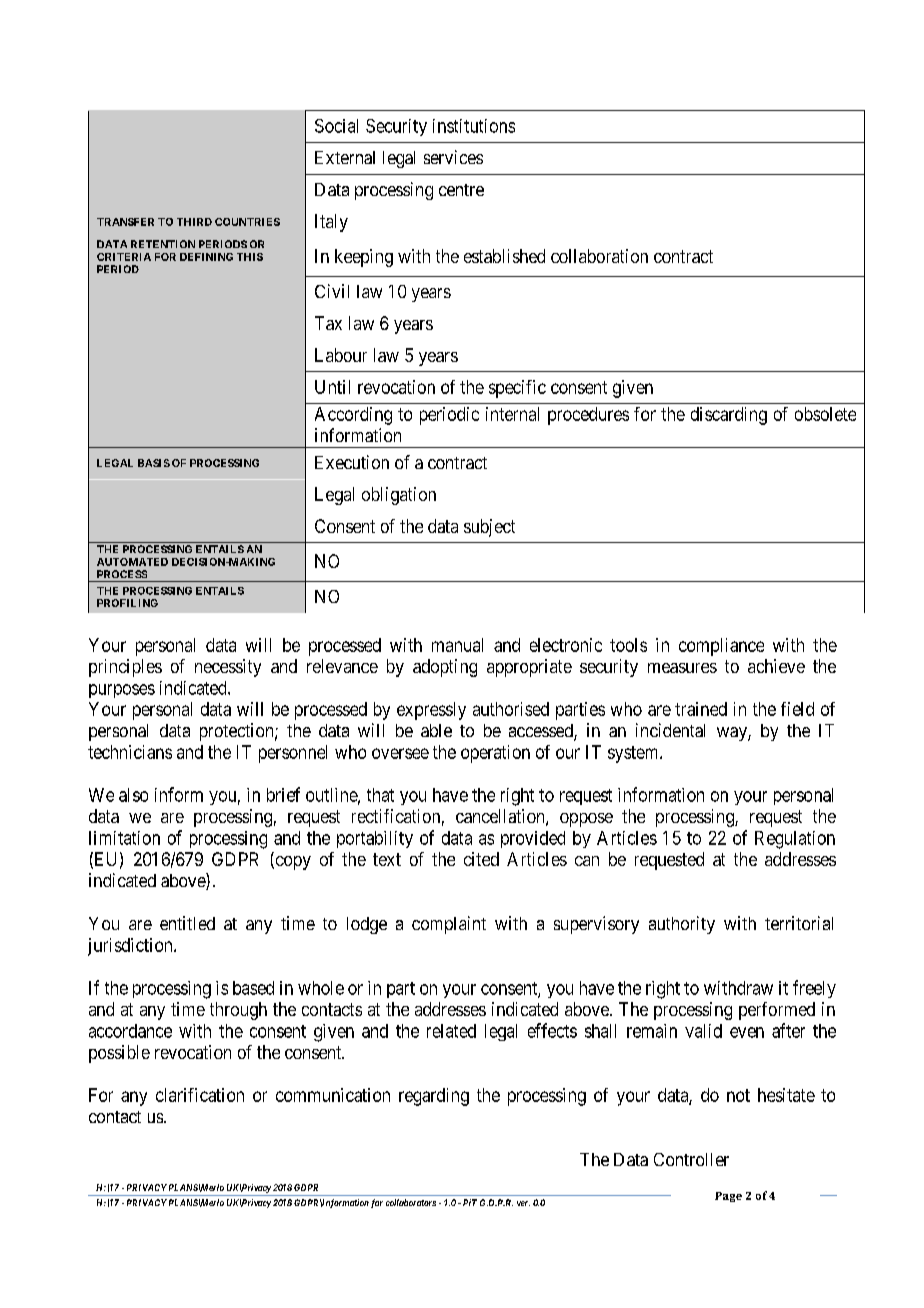 This screenshot has width=924, height=1308. I want to click on collaboration, so click(599, 256).
